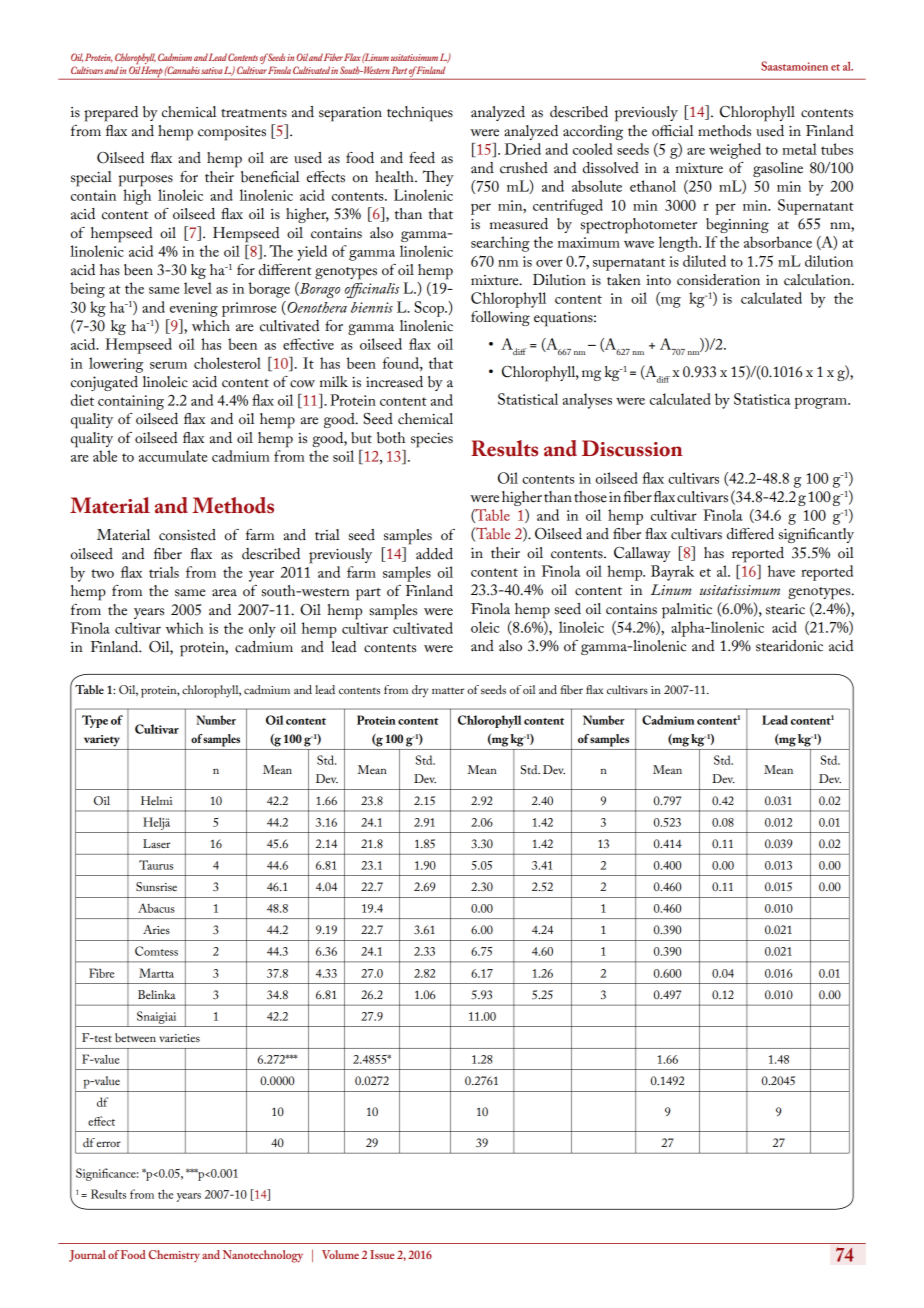  I want to click on techniques, so click(420, 114).
